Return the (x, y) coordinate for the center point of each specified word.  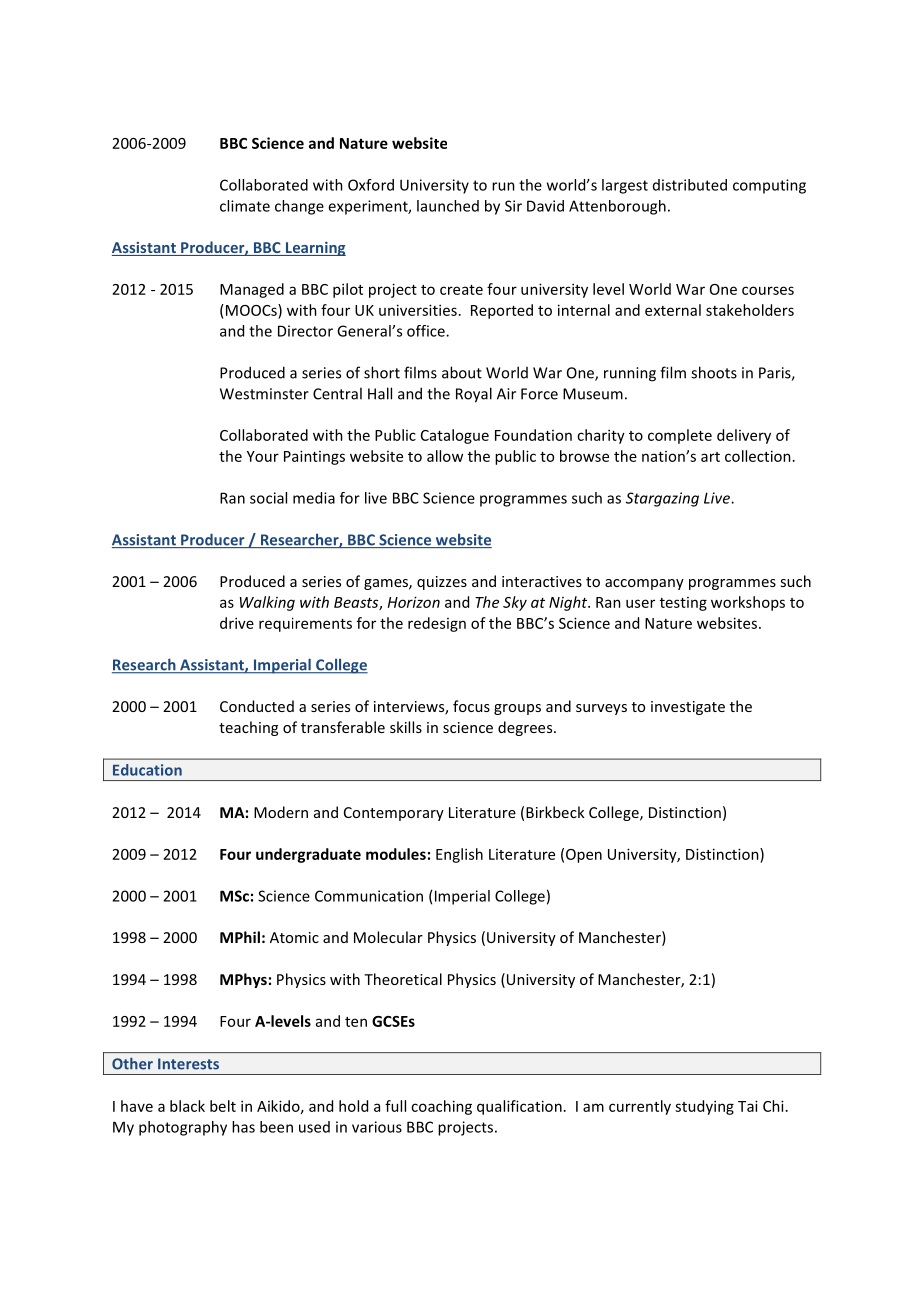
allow (445, 456)
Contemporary (394, 814)
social (268, 498)
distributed (690, 185)
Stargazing (662, 499)
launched (448, 206)
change (299, 207)
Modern (281, 812)
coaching (441, 1107)
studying (704, 1107)
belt (223, 1106)
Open (584, 856)
